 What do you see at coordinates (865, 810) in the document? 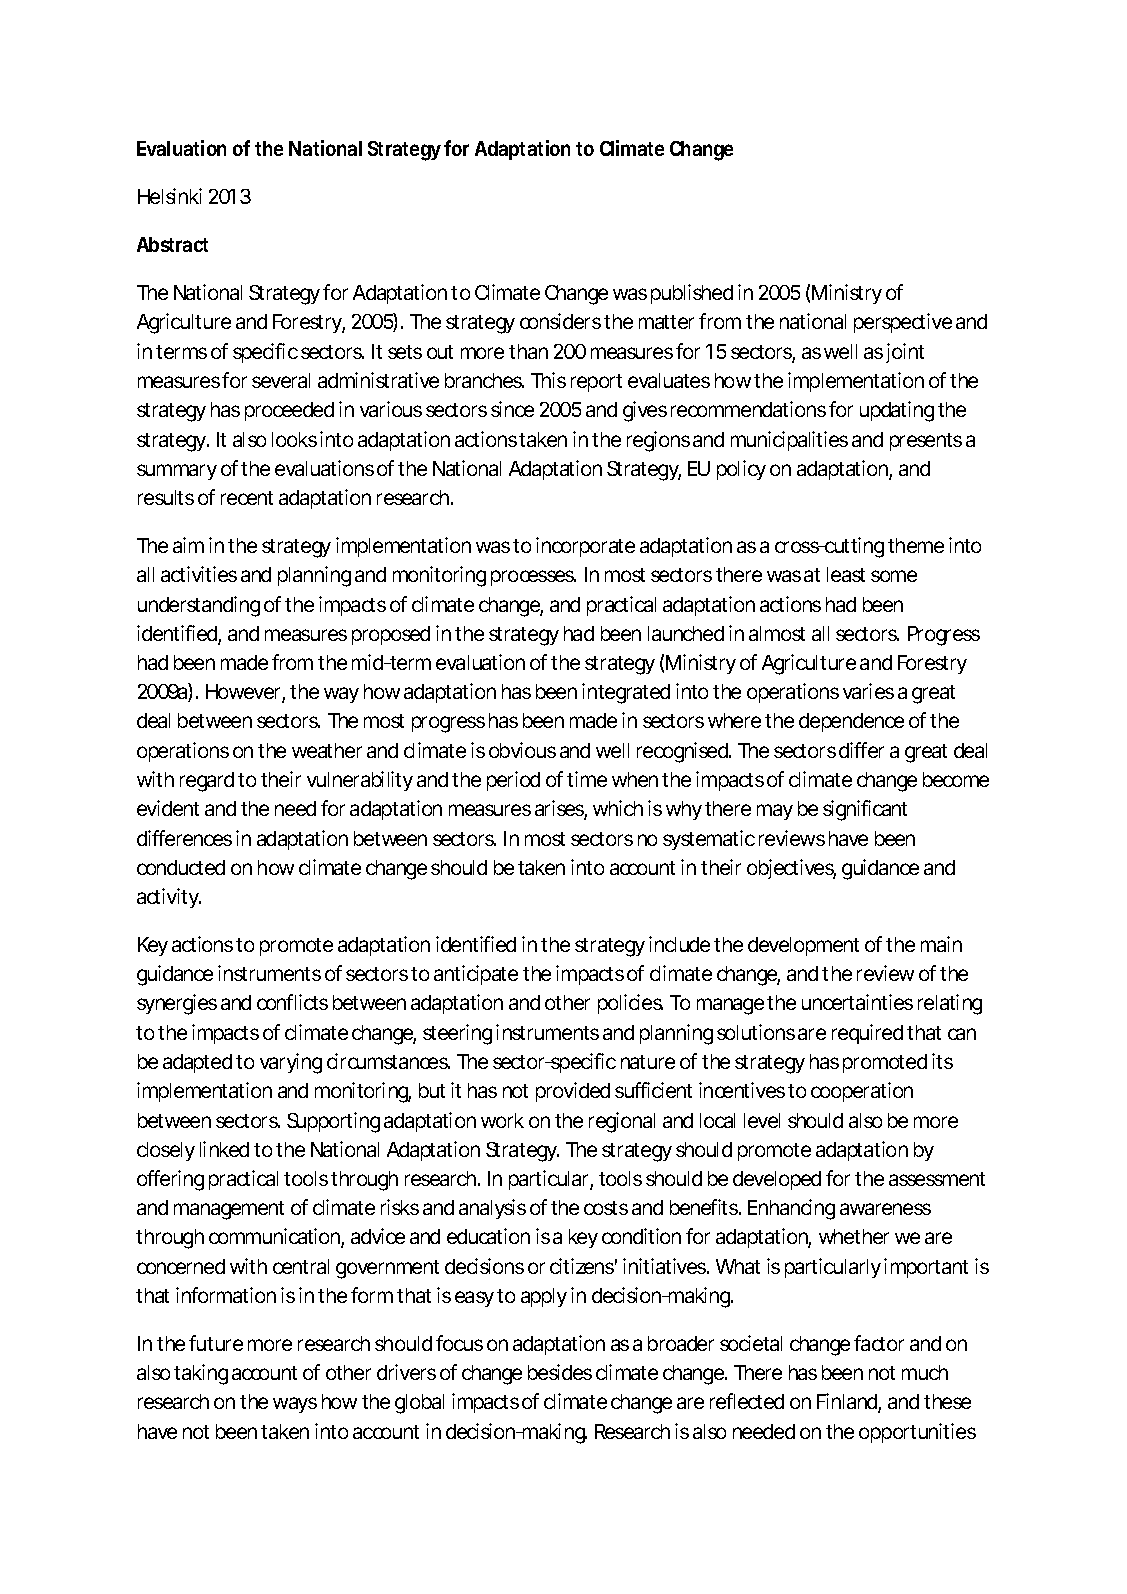
I see `significant` at bounding box center [865, 810].
